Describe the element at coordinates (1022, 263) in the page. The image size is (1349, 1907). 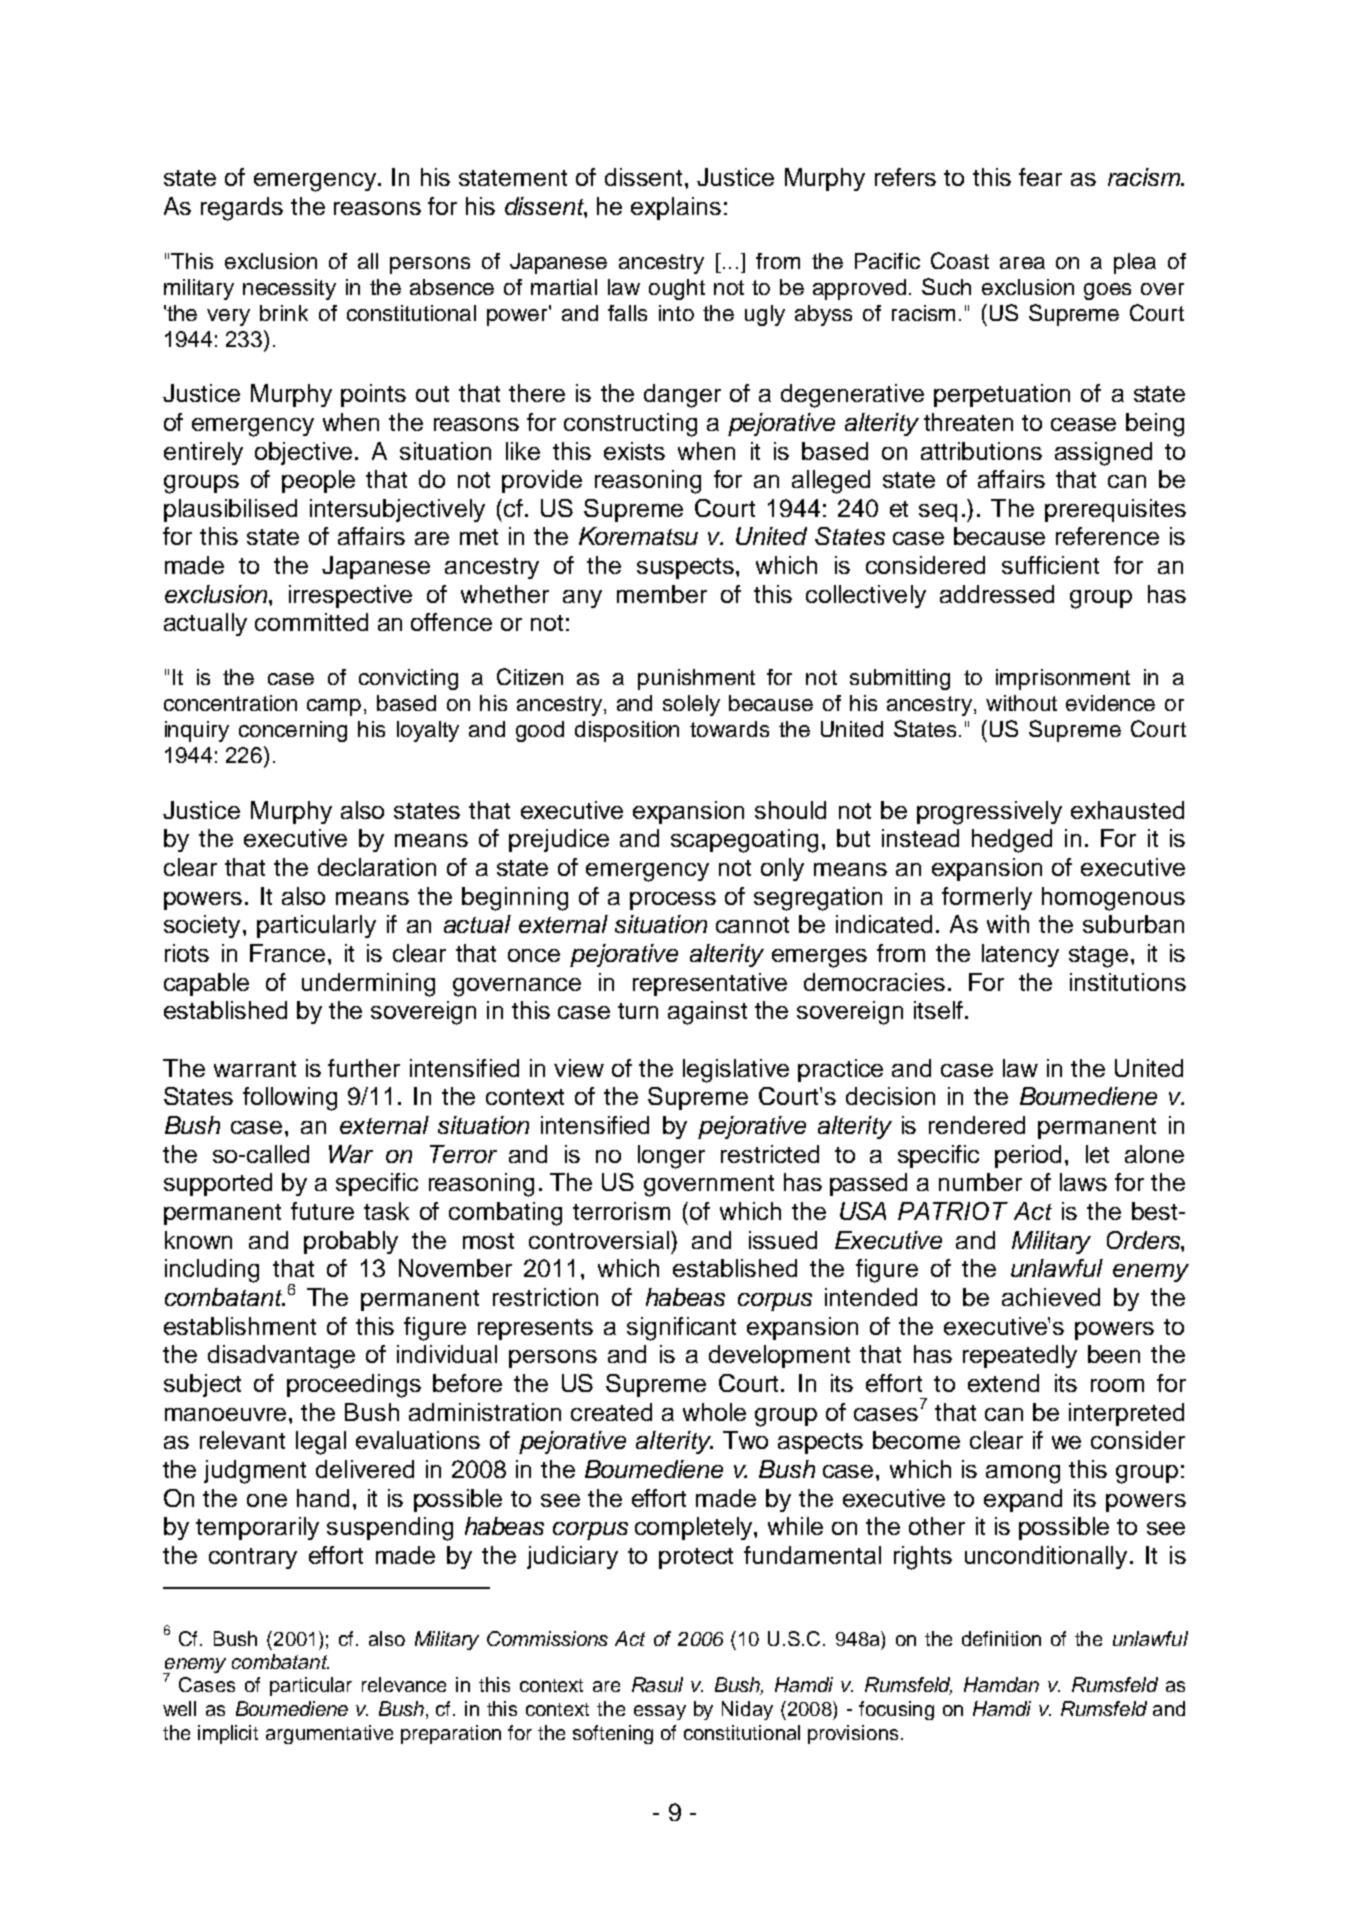
I see `area` at that location.
